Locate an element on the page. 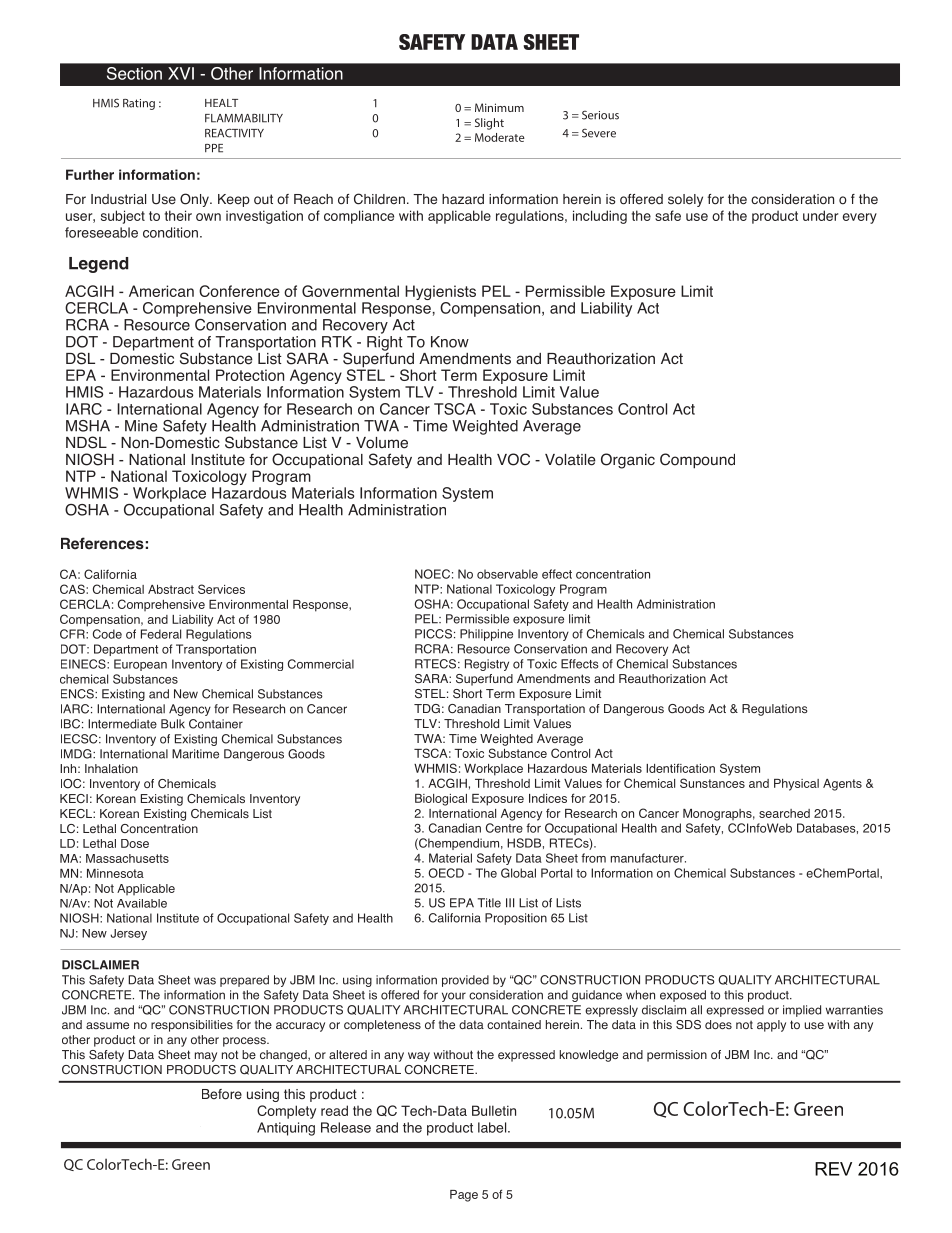  observable is located at coordinates (507, 574).
